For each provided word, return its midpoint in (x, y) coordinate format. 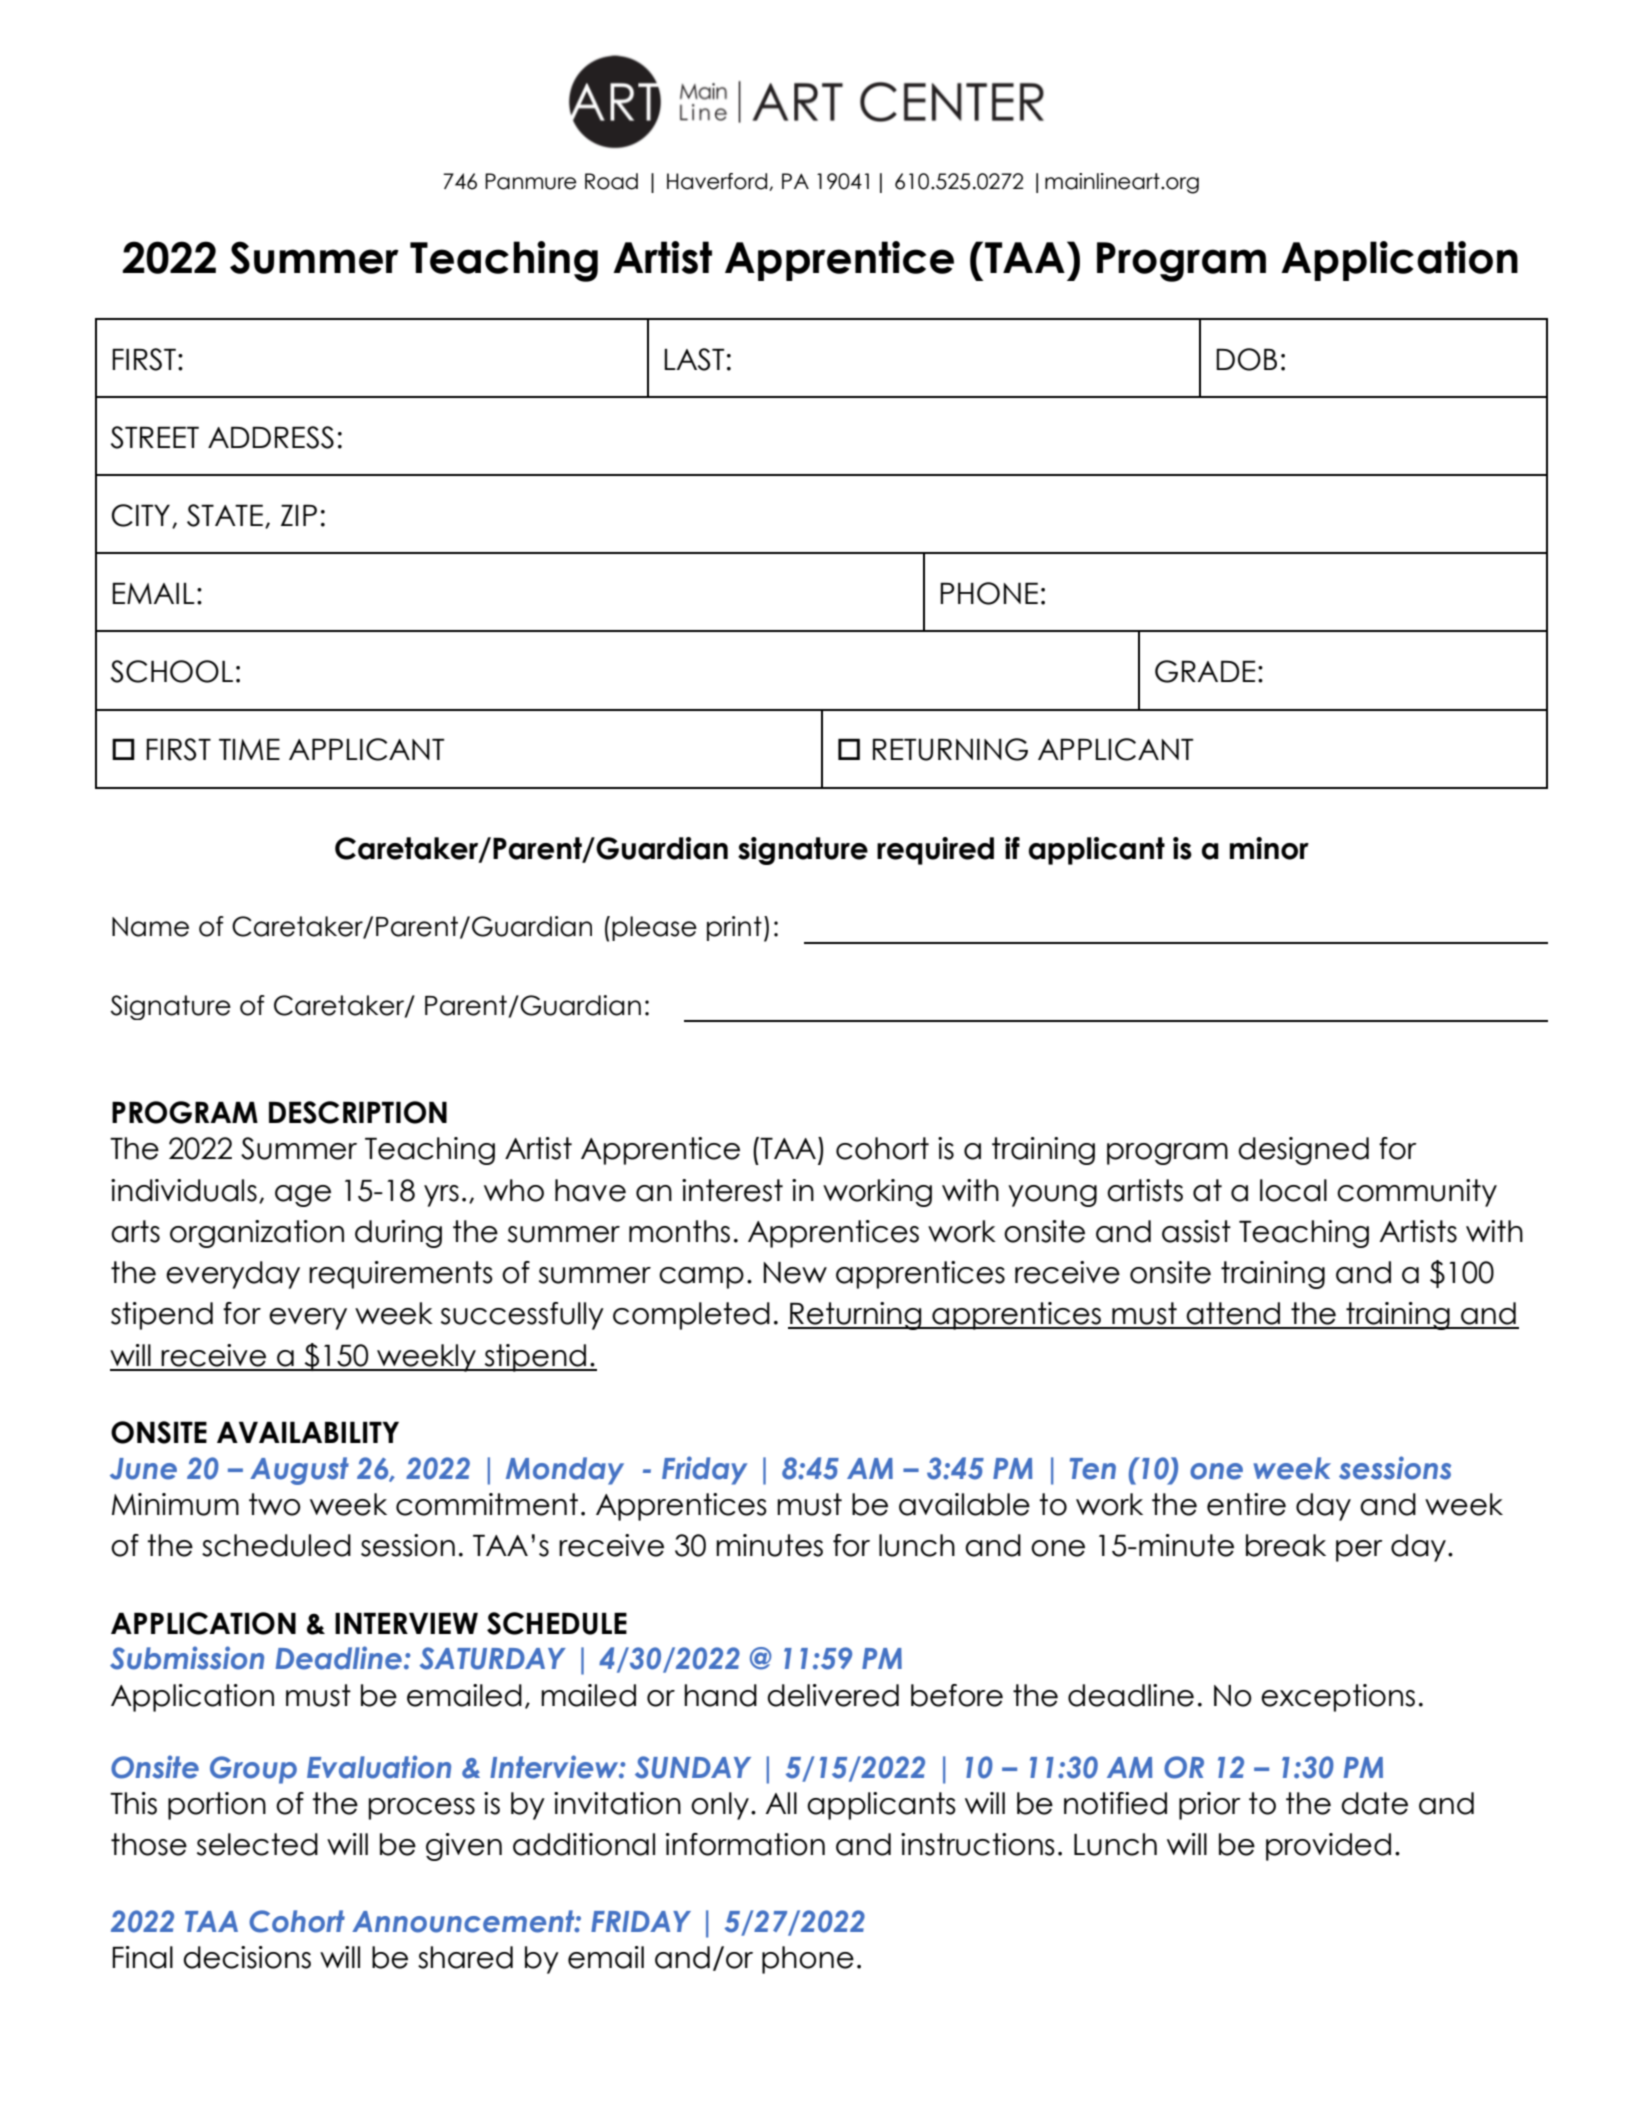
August (299, 1471)
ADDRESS (271, 437)
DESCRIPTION (358, 1112)
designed (1303, 1151)
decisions (247, 1957)
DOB (1246, 359)
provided (1328, 1847)
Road (611, 181)
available (964, 1504)
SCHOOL (172, 671)
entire (1246, 1504)
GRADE (1205, 671)
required (935, 851)
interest (732, 1190)
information (745, 1844)
